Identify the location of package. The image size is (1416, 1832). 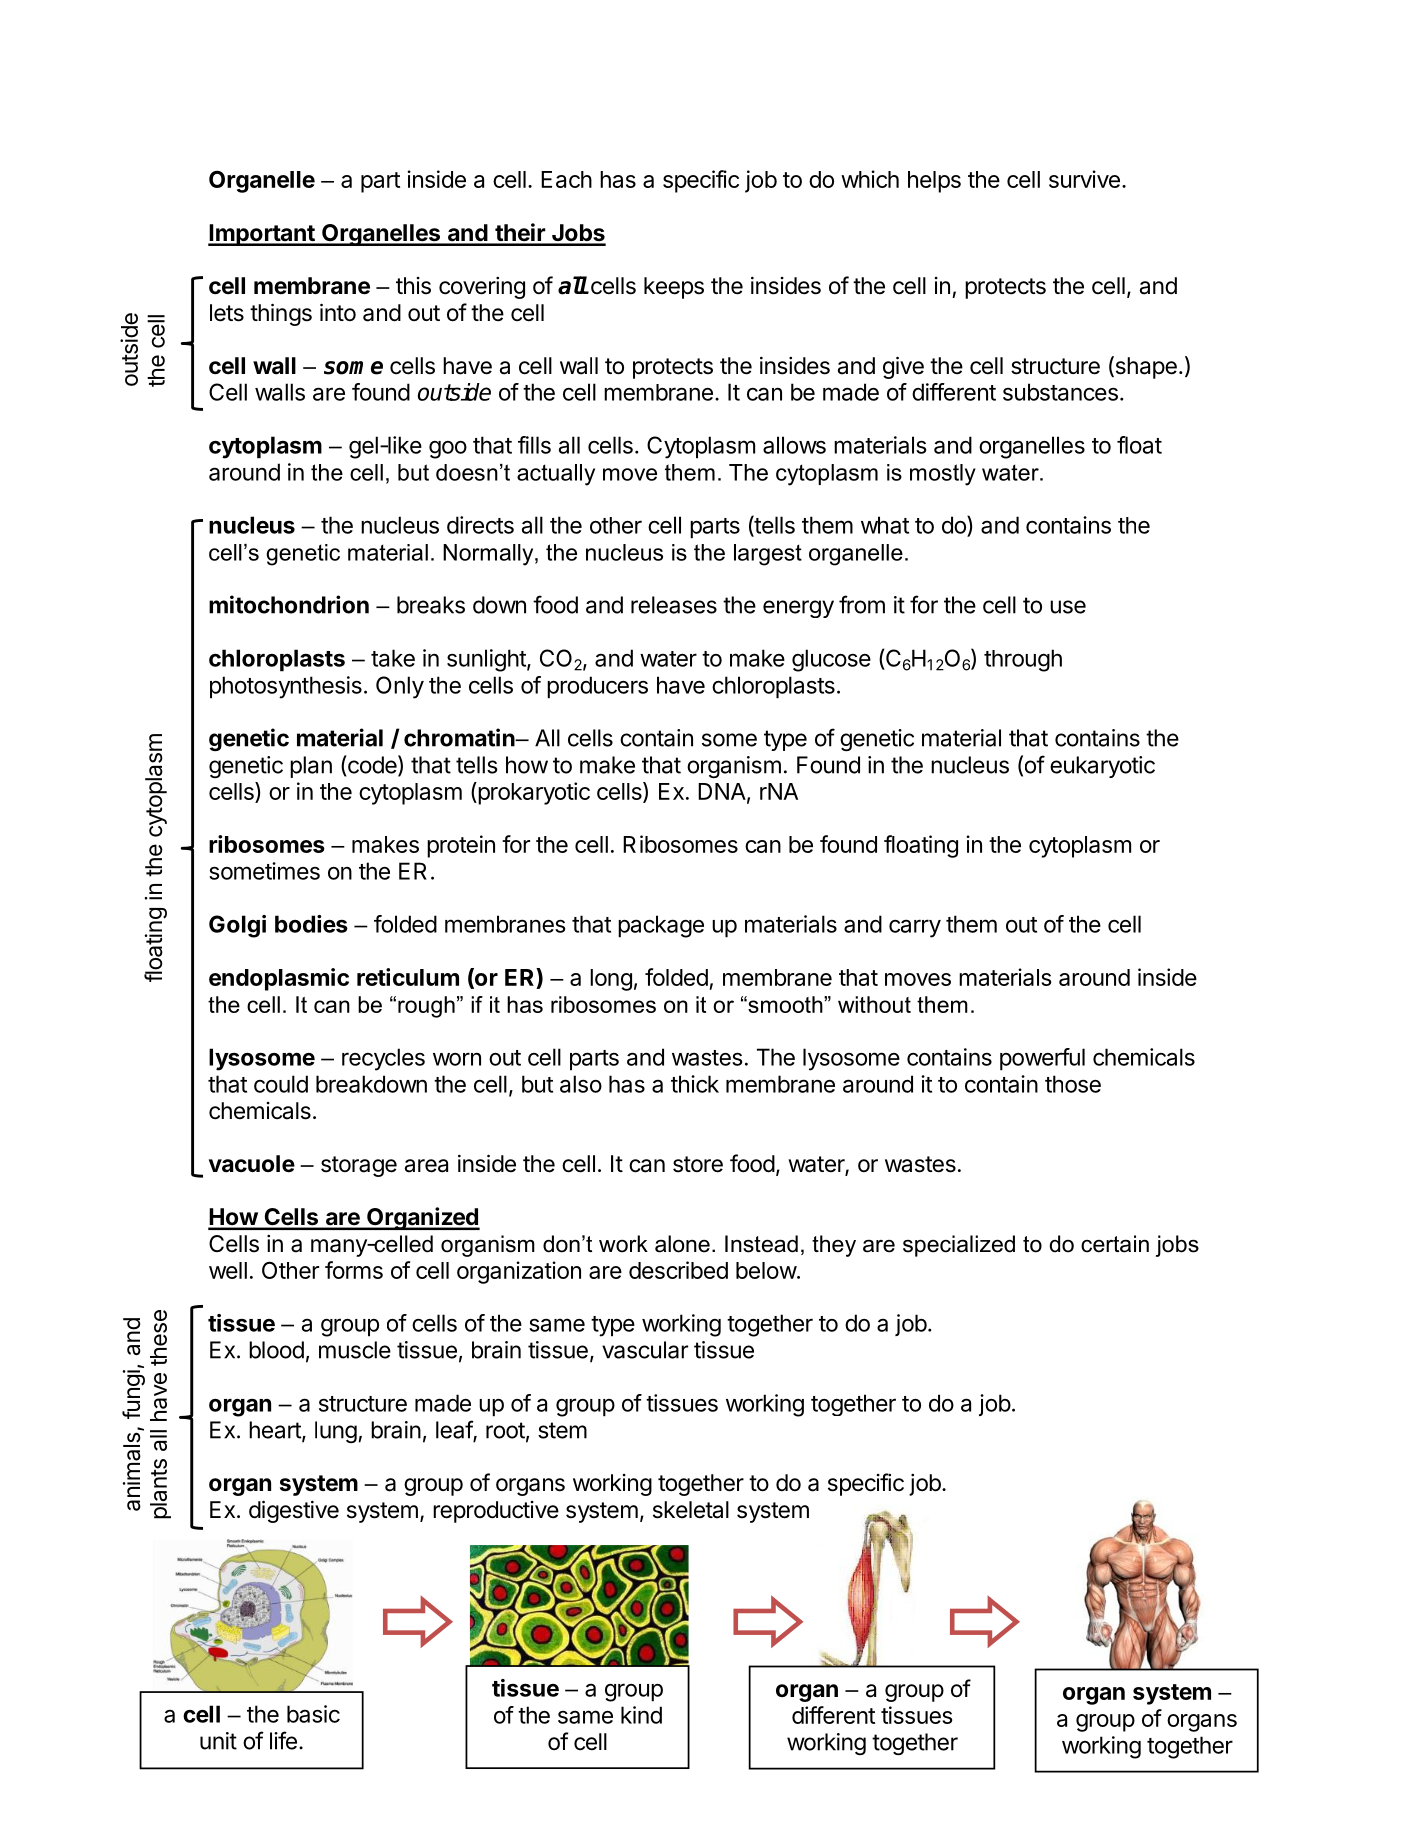
(661, 926).
